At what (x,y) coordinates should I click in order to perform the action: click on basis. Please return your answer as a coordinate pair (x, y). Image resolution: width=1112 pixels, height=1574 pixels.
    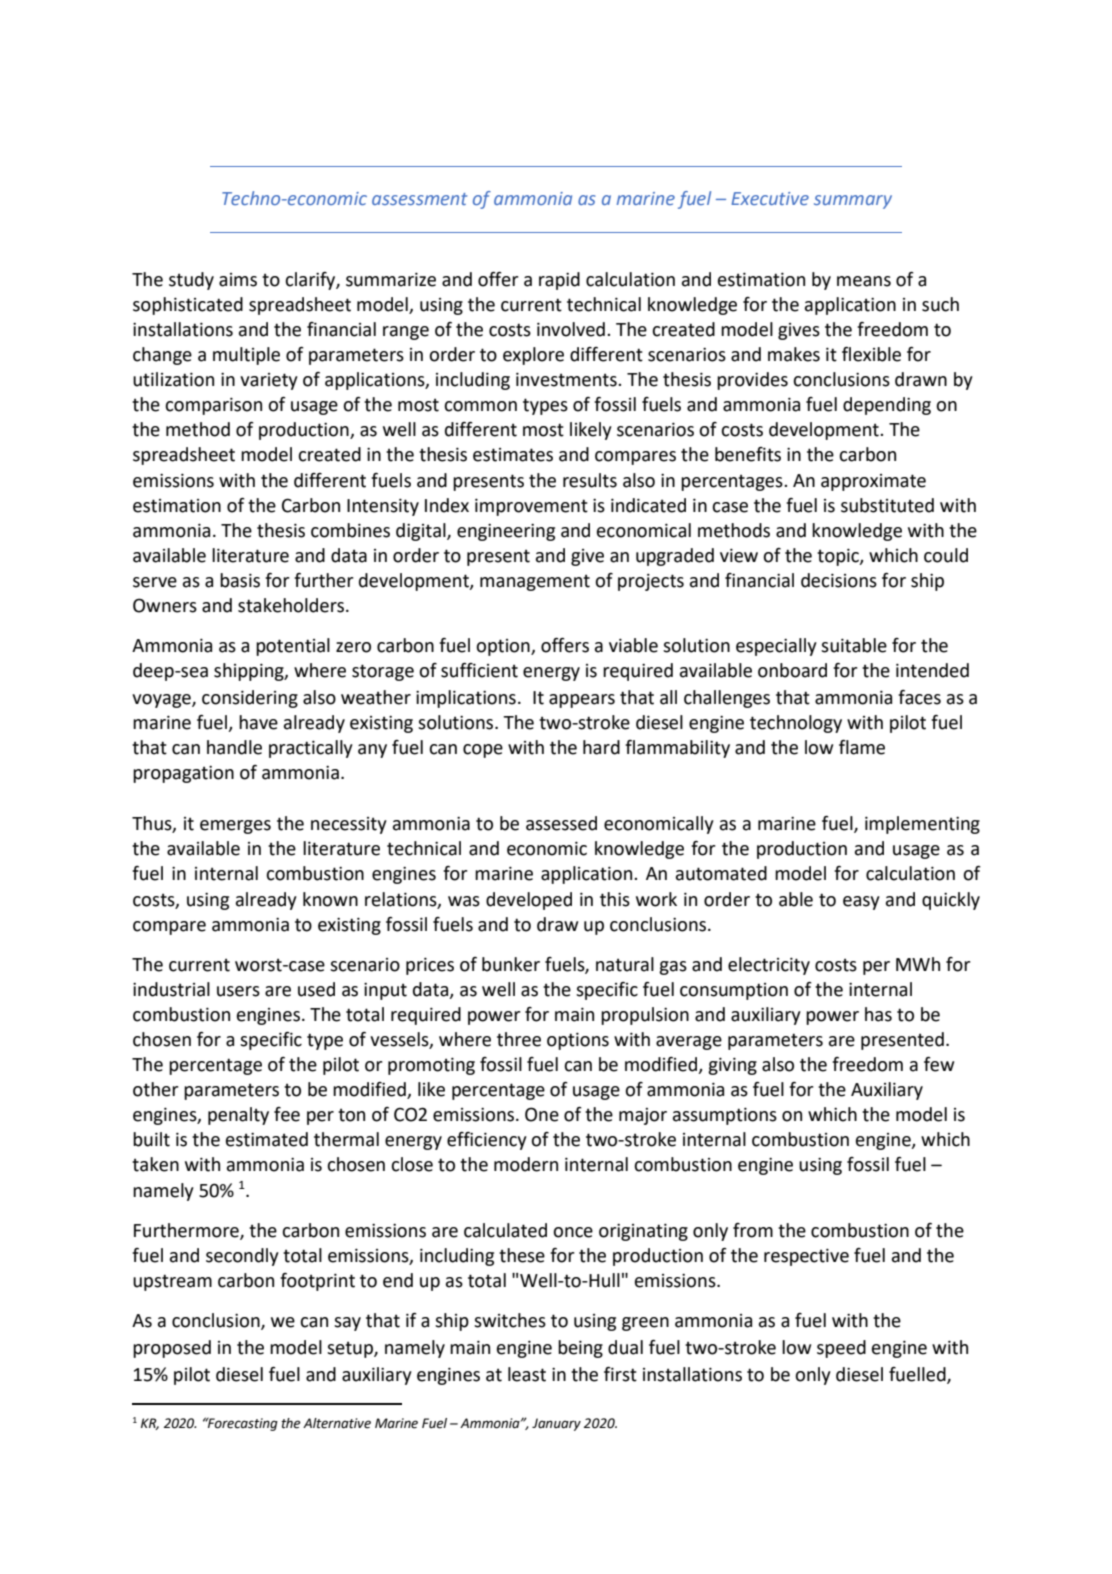
    Looking at the image, I should click on (240, 580).
